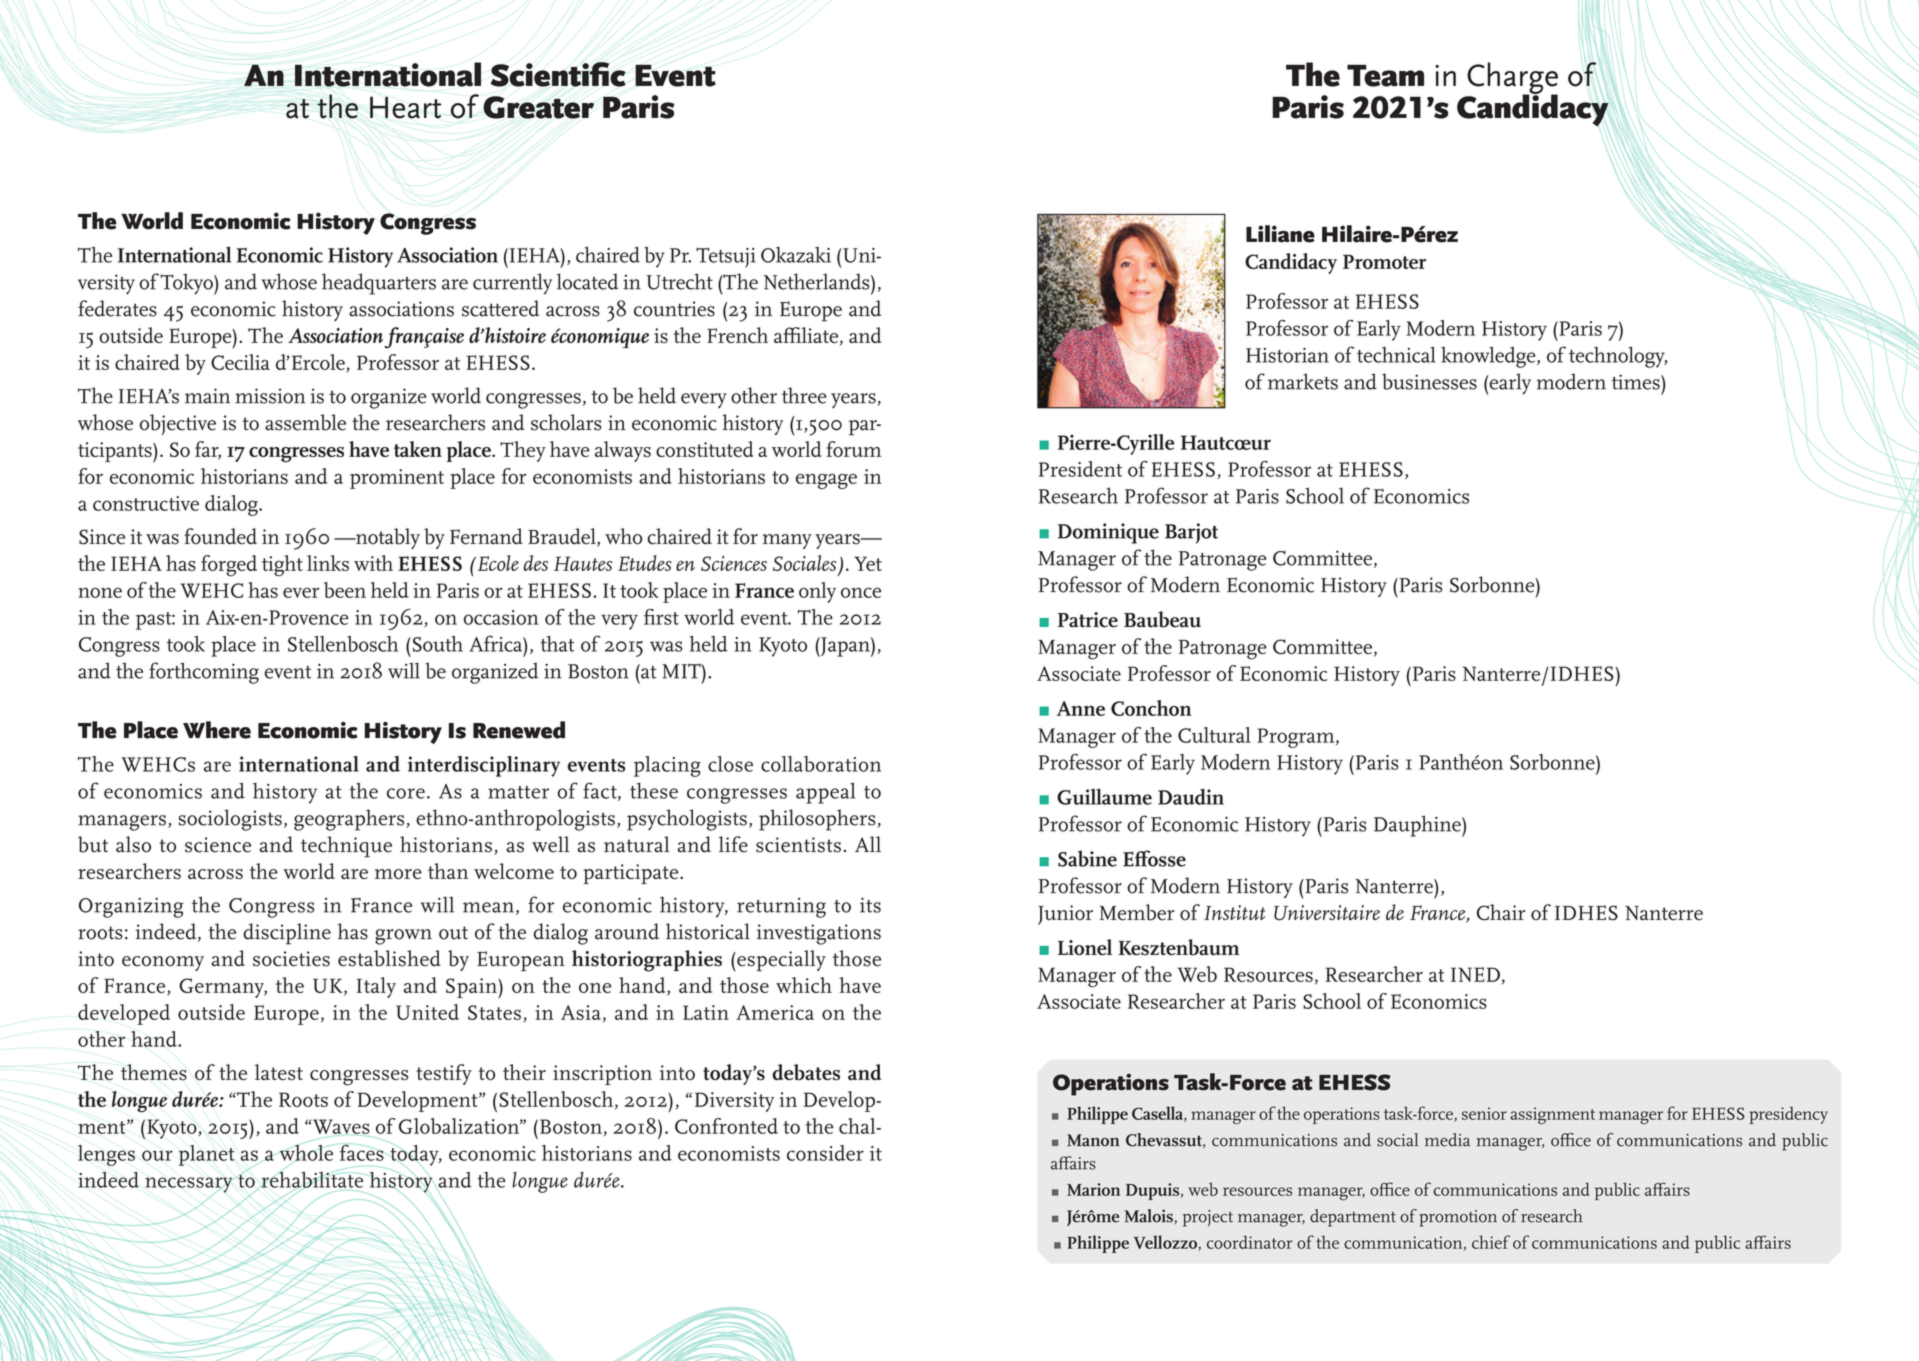  What do you see at coordinates (405, 107) in the document?
I see `Heart` at bounding box center [405, 107].
